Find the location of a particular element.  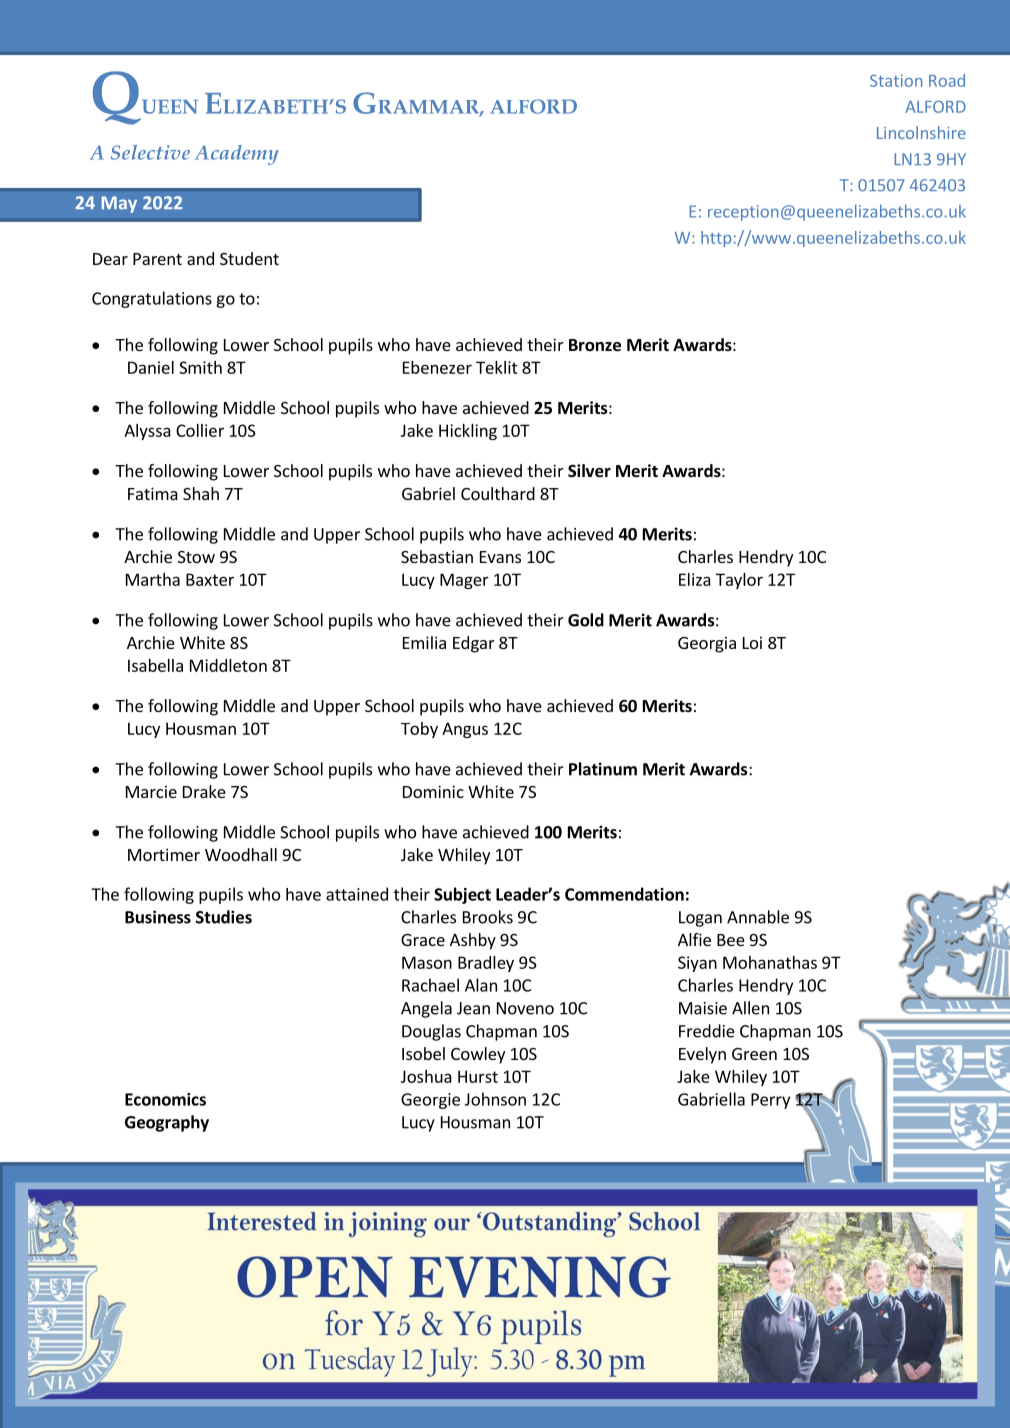

Economics is located at coordinates (165, 1099).
